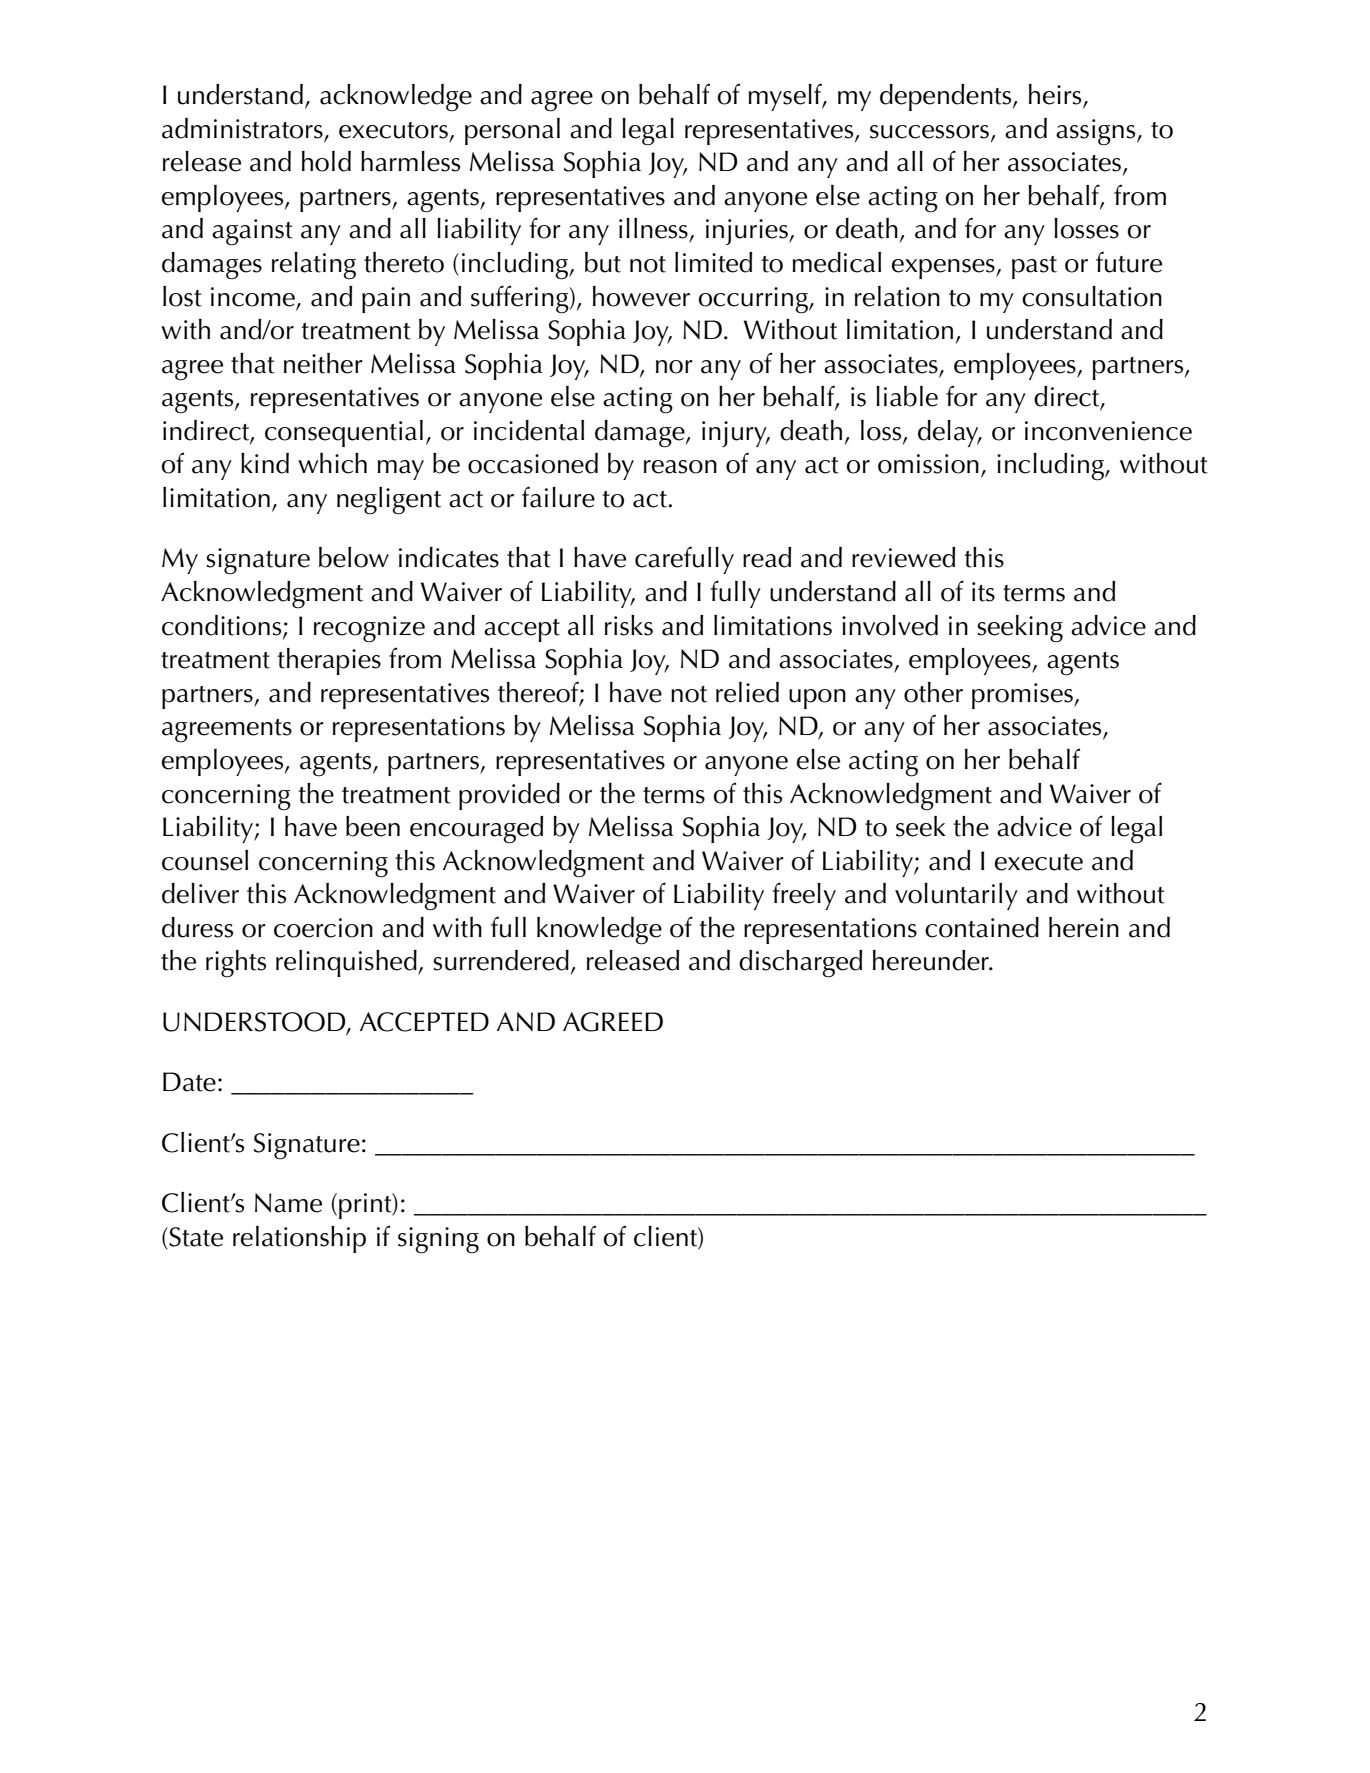 Image resolution: width=1370 pixels, height=1773 pixels. Describe the element at coordinates (323, 363) in the screenshot. I see `neither` at that location.
